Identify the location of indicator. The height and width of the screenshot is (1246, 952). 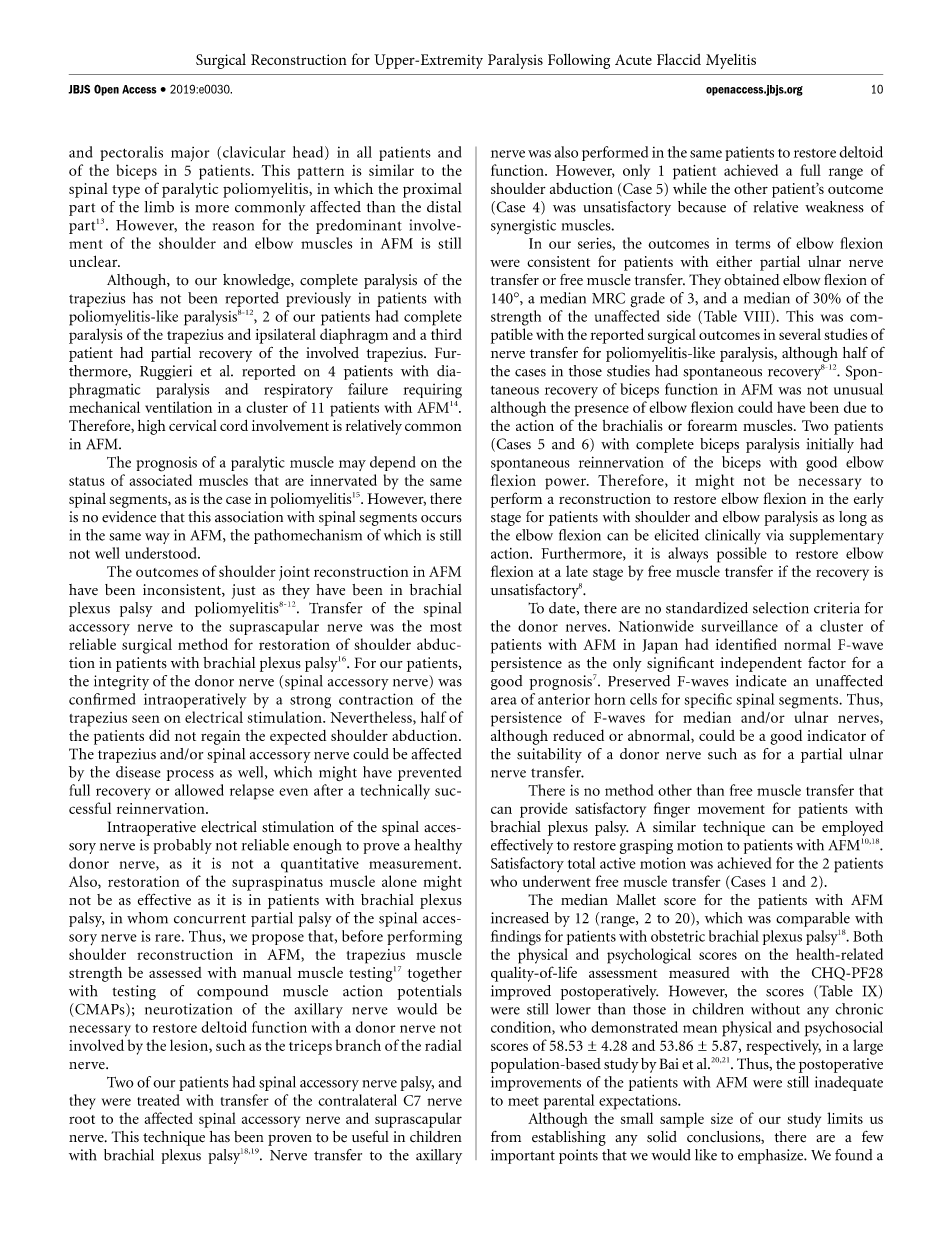
(836, 735).
